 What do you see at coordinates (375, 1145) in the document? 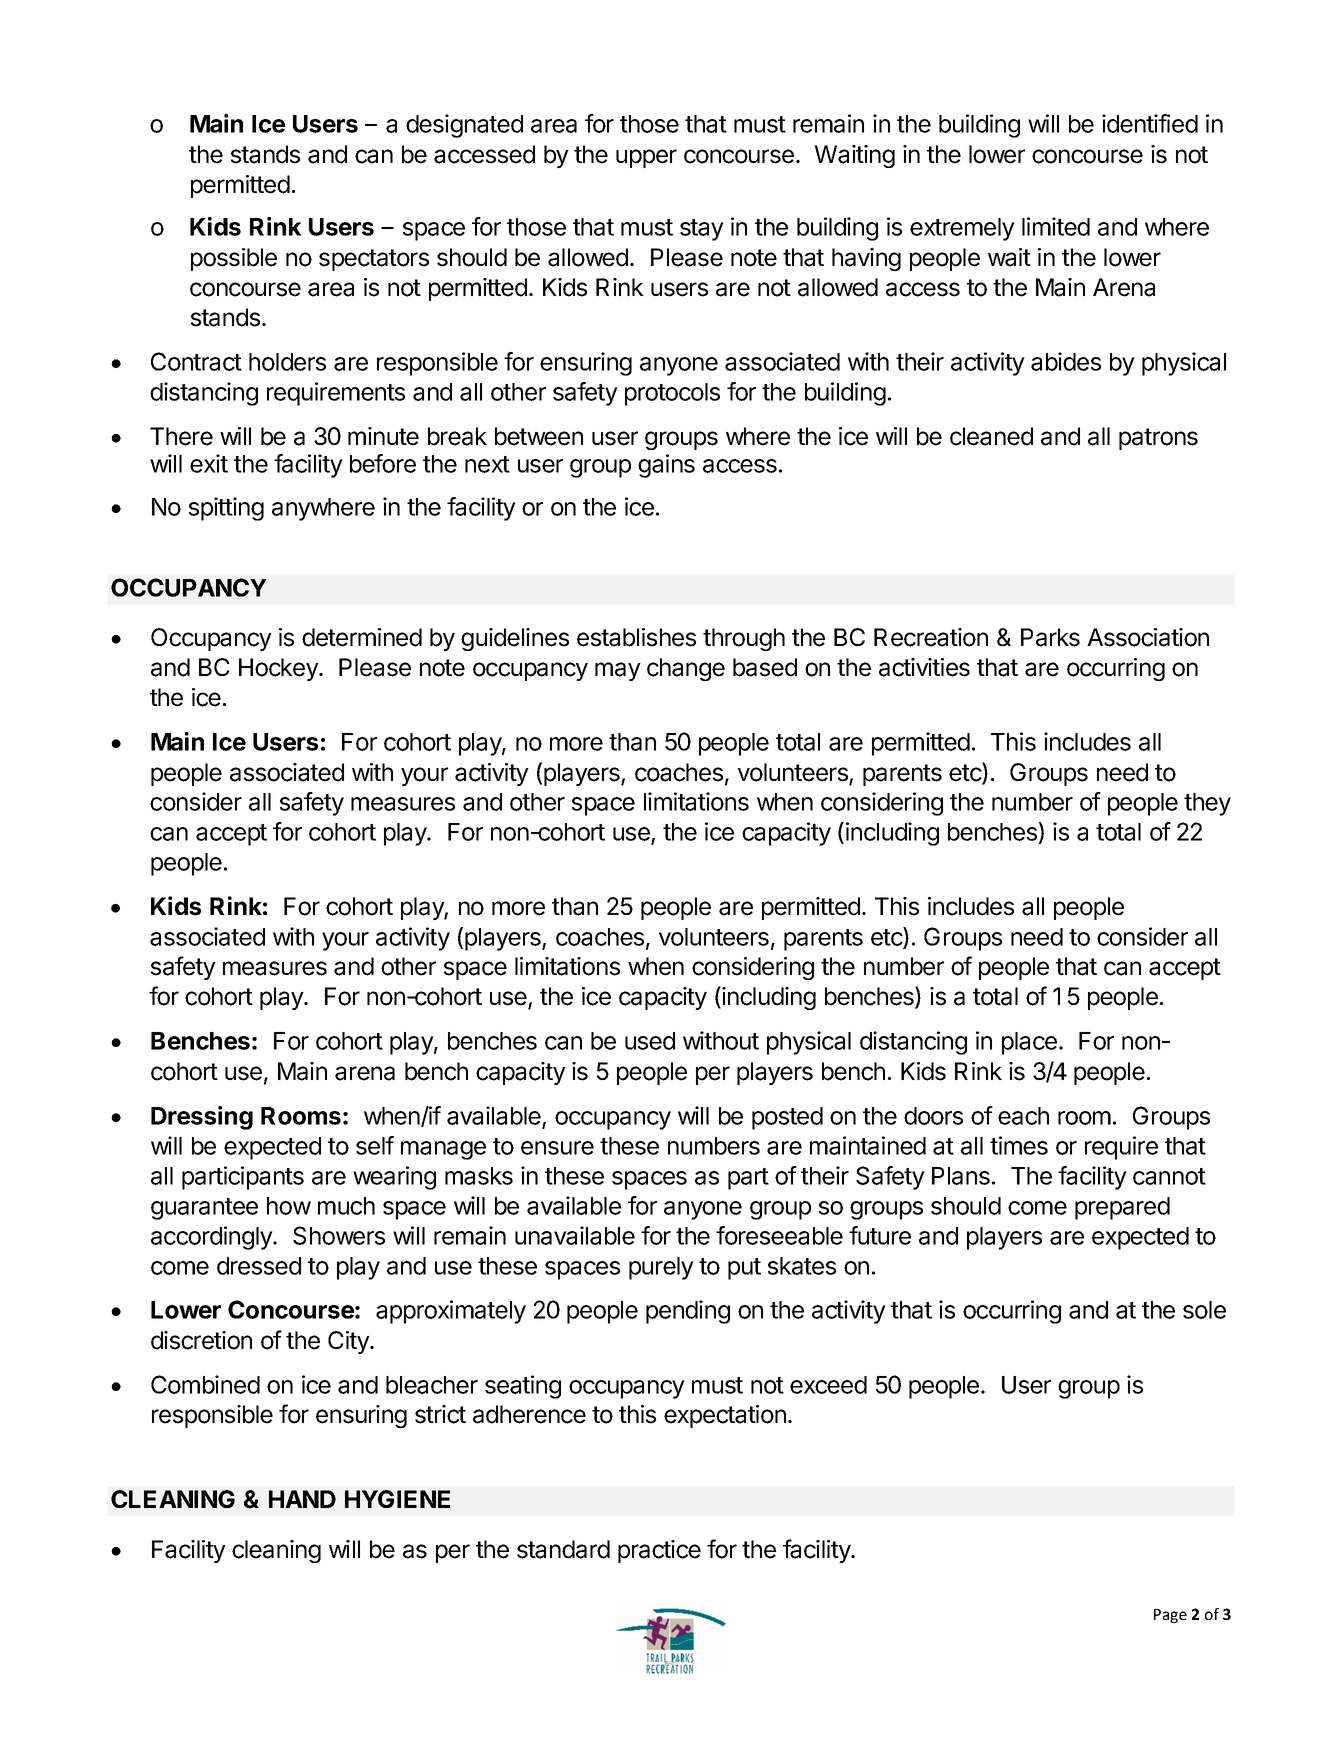
I see `self` at bounding box center [375, 1145].
